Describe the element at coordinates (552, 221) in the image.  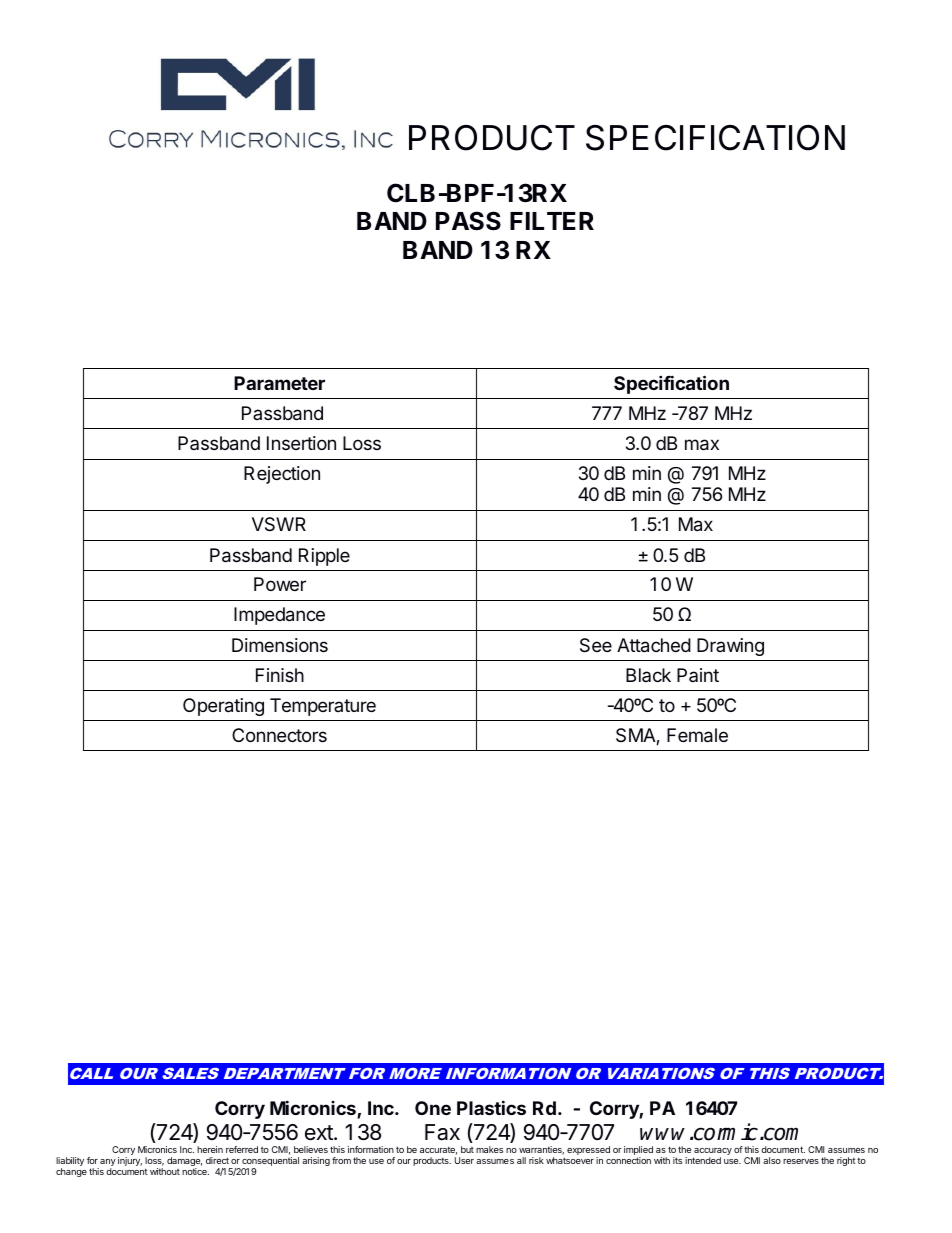
I see `FILTER` at that location.
